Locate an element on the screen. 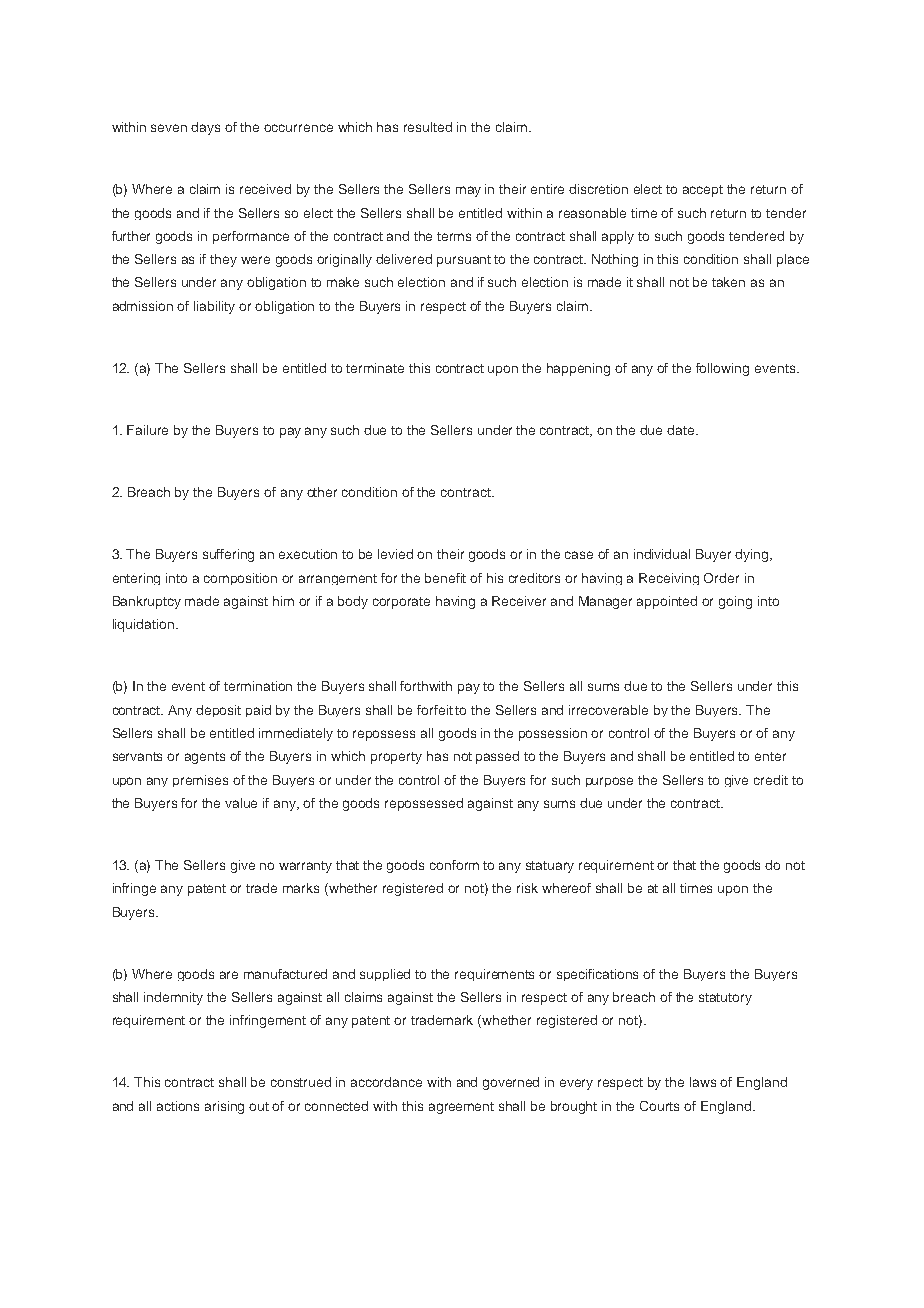 This screenshot has height=1308, width=924. may is located at coordinates (468, 191).
